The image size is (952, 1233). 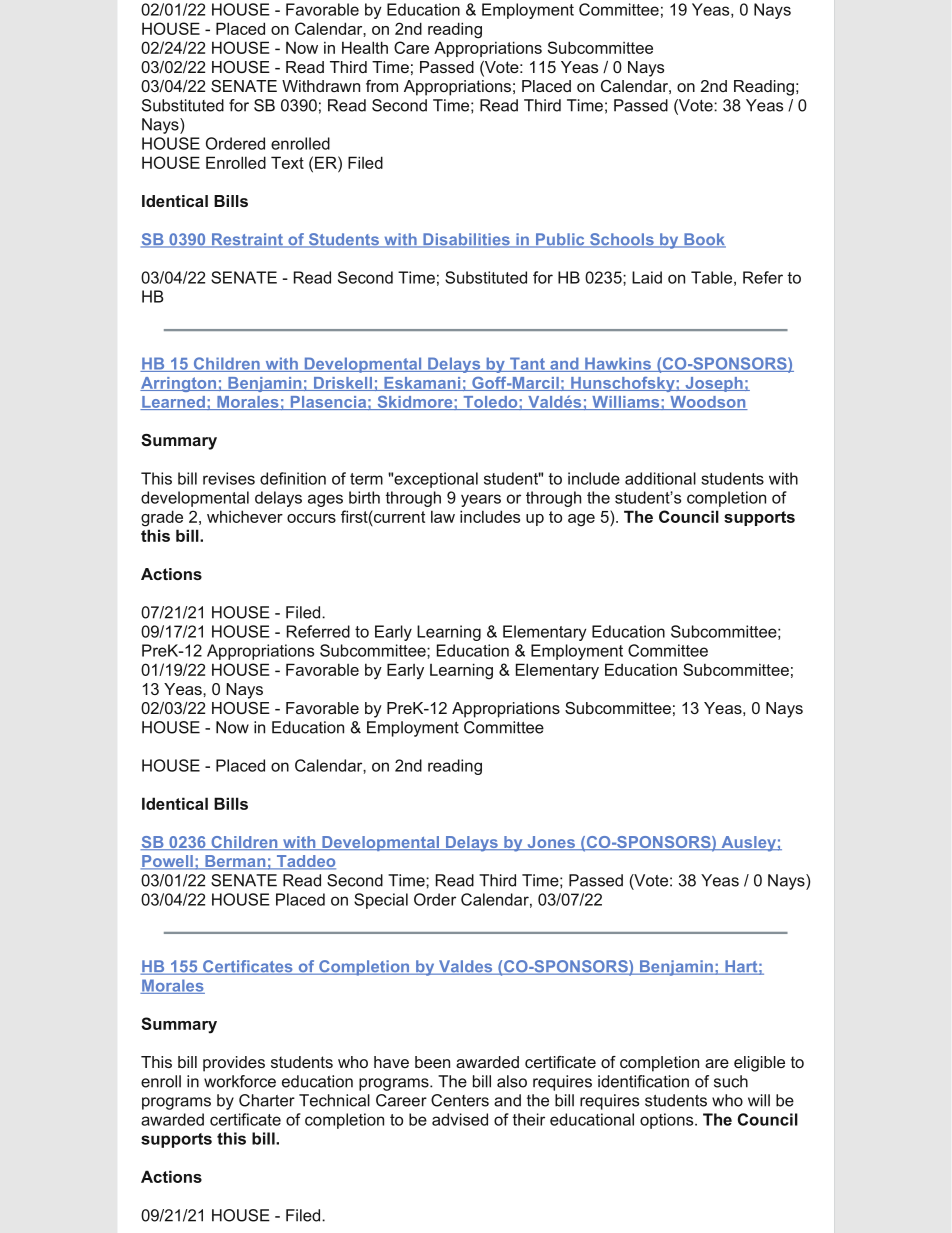 I want to click on Book, so click(x=704, y=240).
